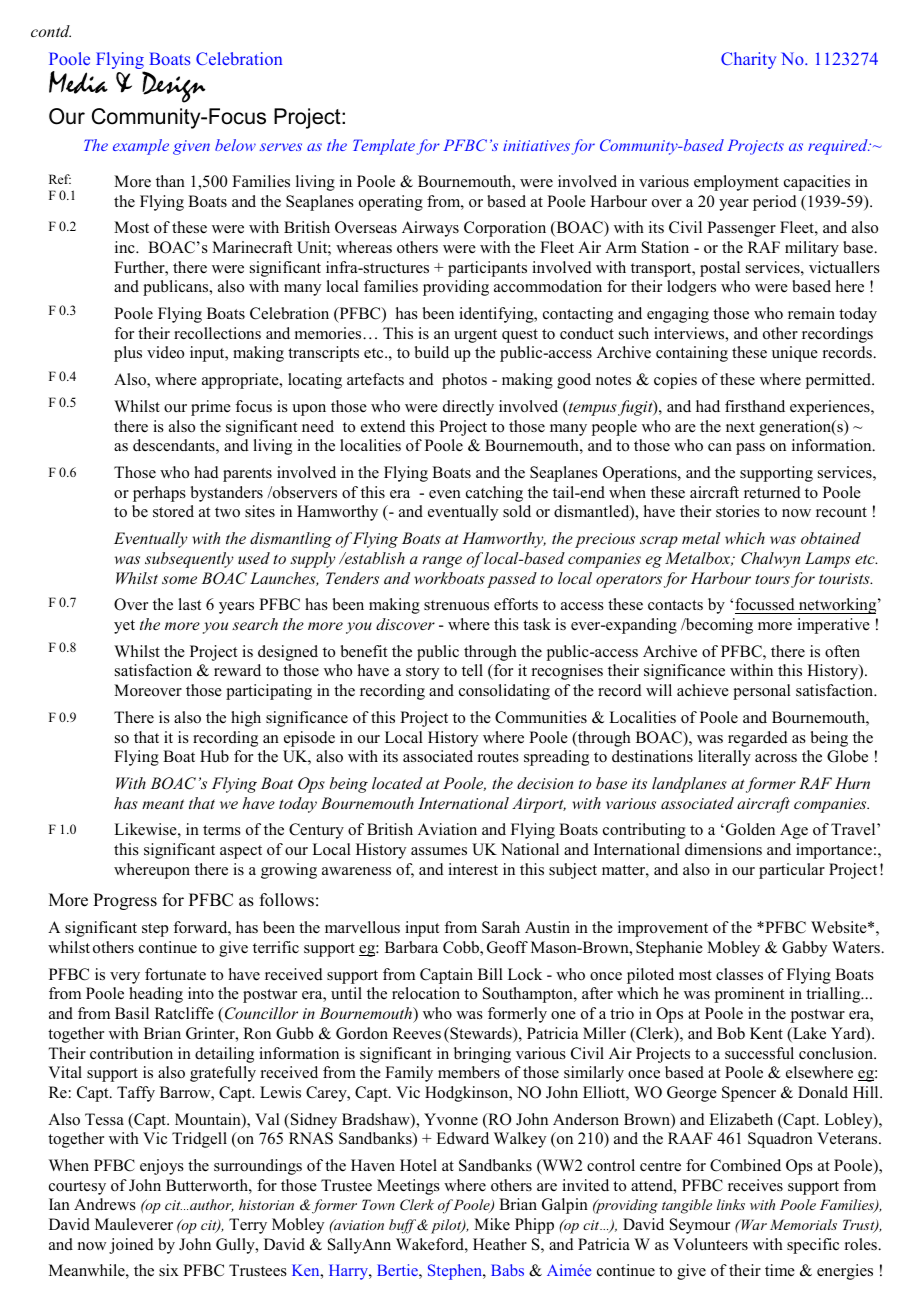 The height and width of the screenshot is (1308, 924). I want to click on Sarah, so click(501, 927).
